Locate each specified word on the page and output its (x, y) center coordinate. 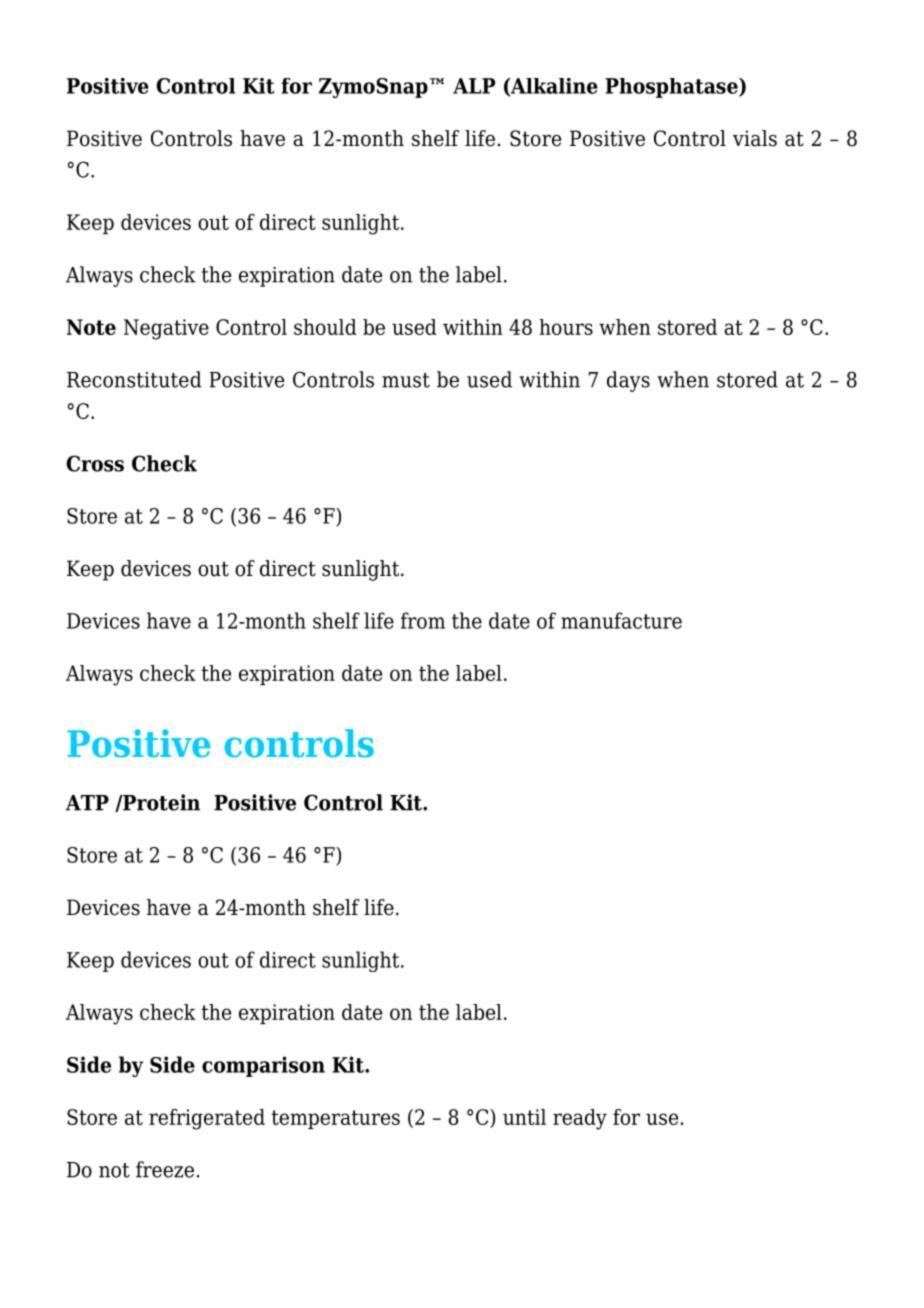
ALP (474, 86)
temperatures (335, 1119)
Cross (95, 463)
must (406, 380)
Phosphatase (672, 88)
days (628, 381)
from (423, 620)
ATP (87, 803)
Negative (166, 329)
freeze (165, 1169)
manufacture (621, 620)
